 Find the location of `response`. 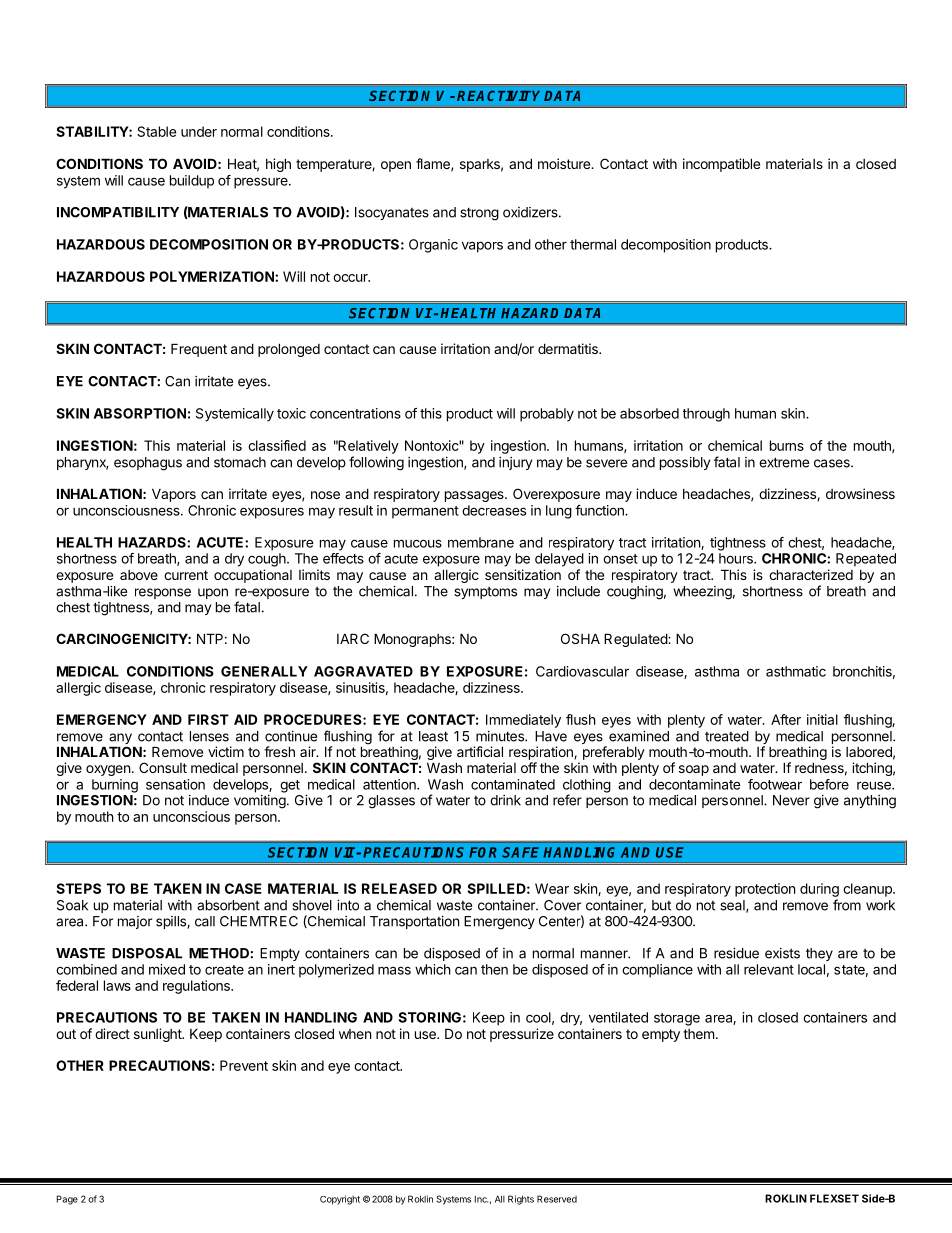

response is located at coordinates (163, 593).
